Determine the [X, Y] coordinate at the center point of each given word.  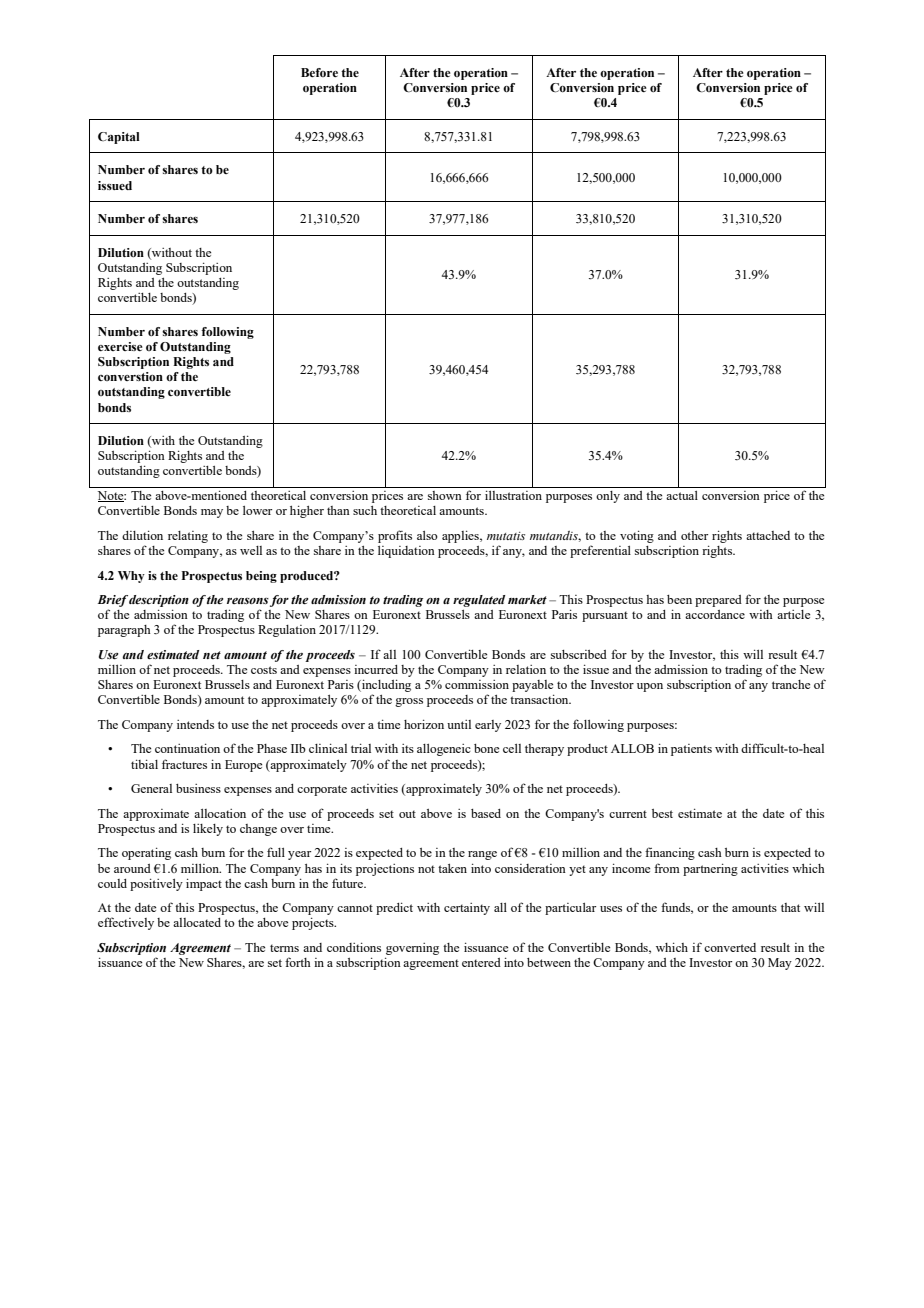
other [694, 535]
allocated [197, 922]
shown [445, 495]
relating [188, 537]
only [608, 497]
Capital [119, 138]
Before [319, 72]
